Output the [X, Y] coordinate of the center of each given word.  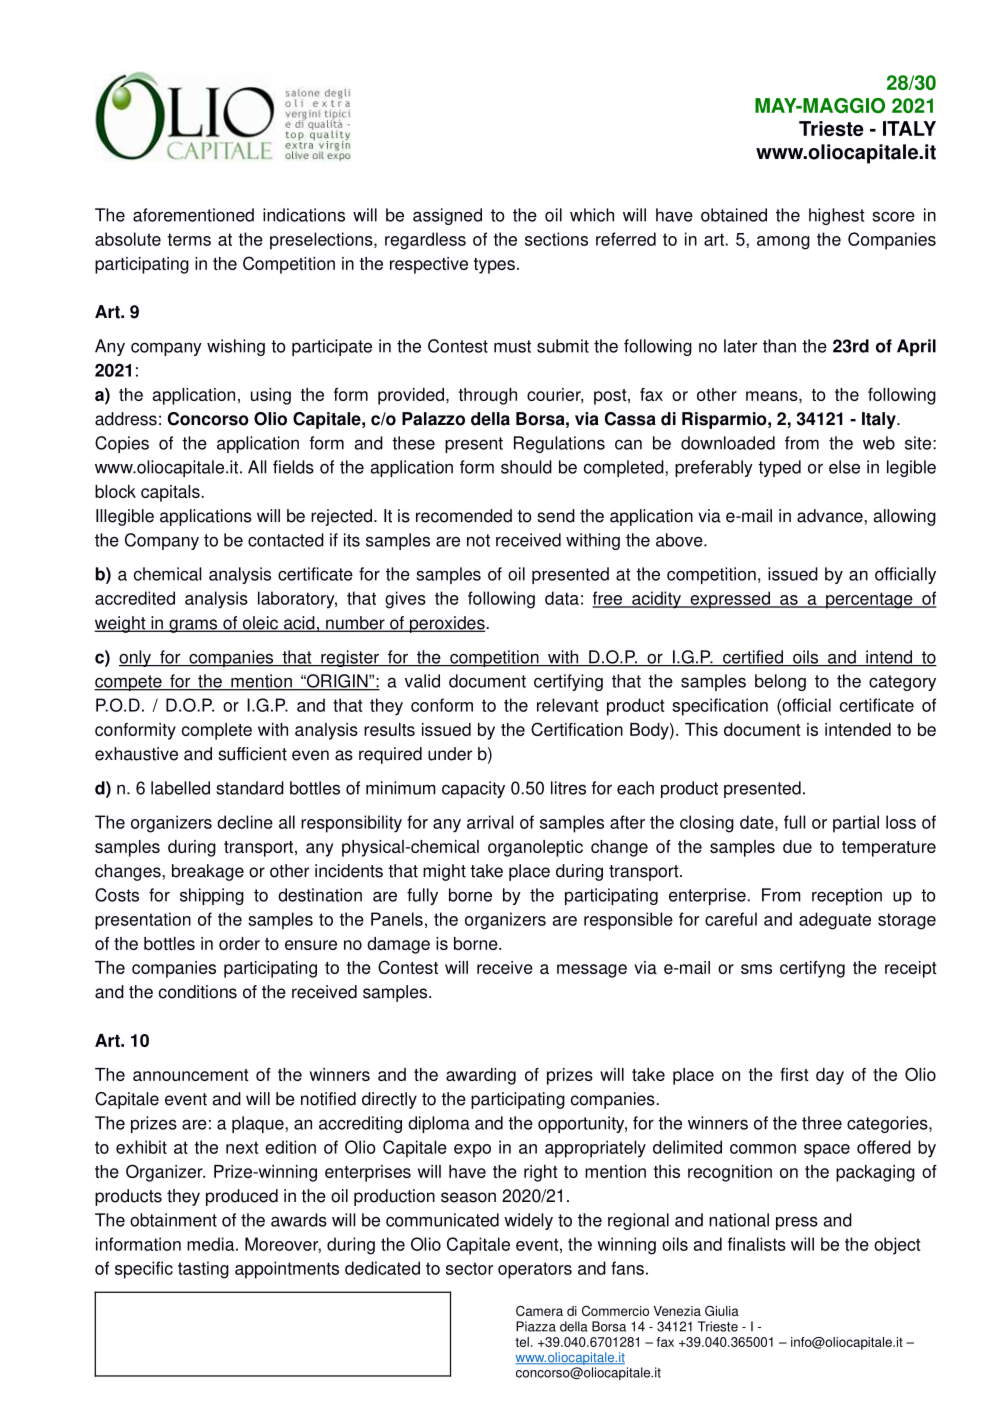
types [494, 266]
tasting [203, 1270]
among [783, 243]
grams [193, 626]
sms [756, 969]
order [239, 943]
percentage [869, 600]
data [562, 598]
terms [189, 239]
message [592, 971]
